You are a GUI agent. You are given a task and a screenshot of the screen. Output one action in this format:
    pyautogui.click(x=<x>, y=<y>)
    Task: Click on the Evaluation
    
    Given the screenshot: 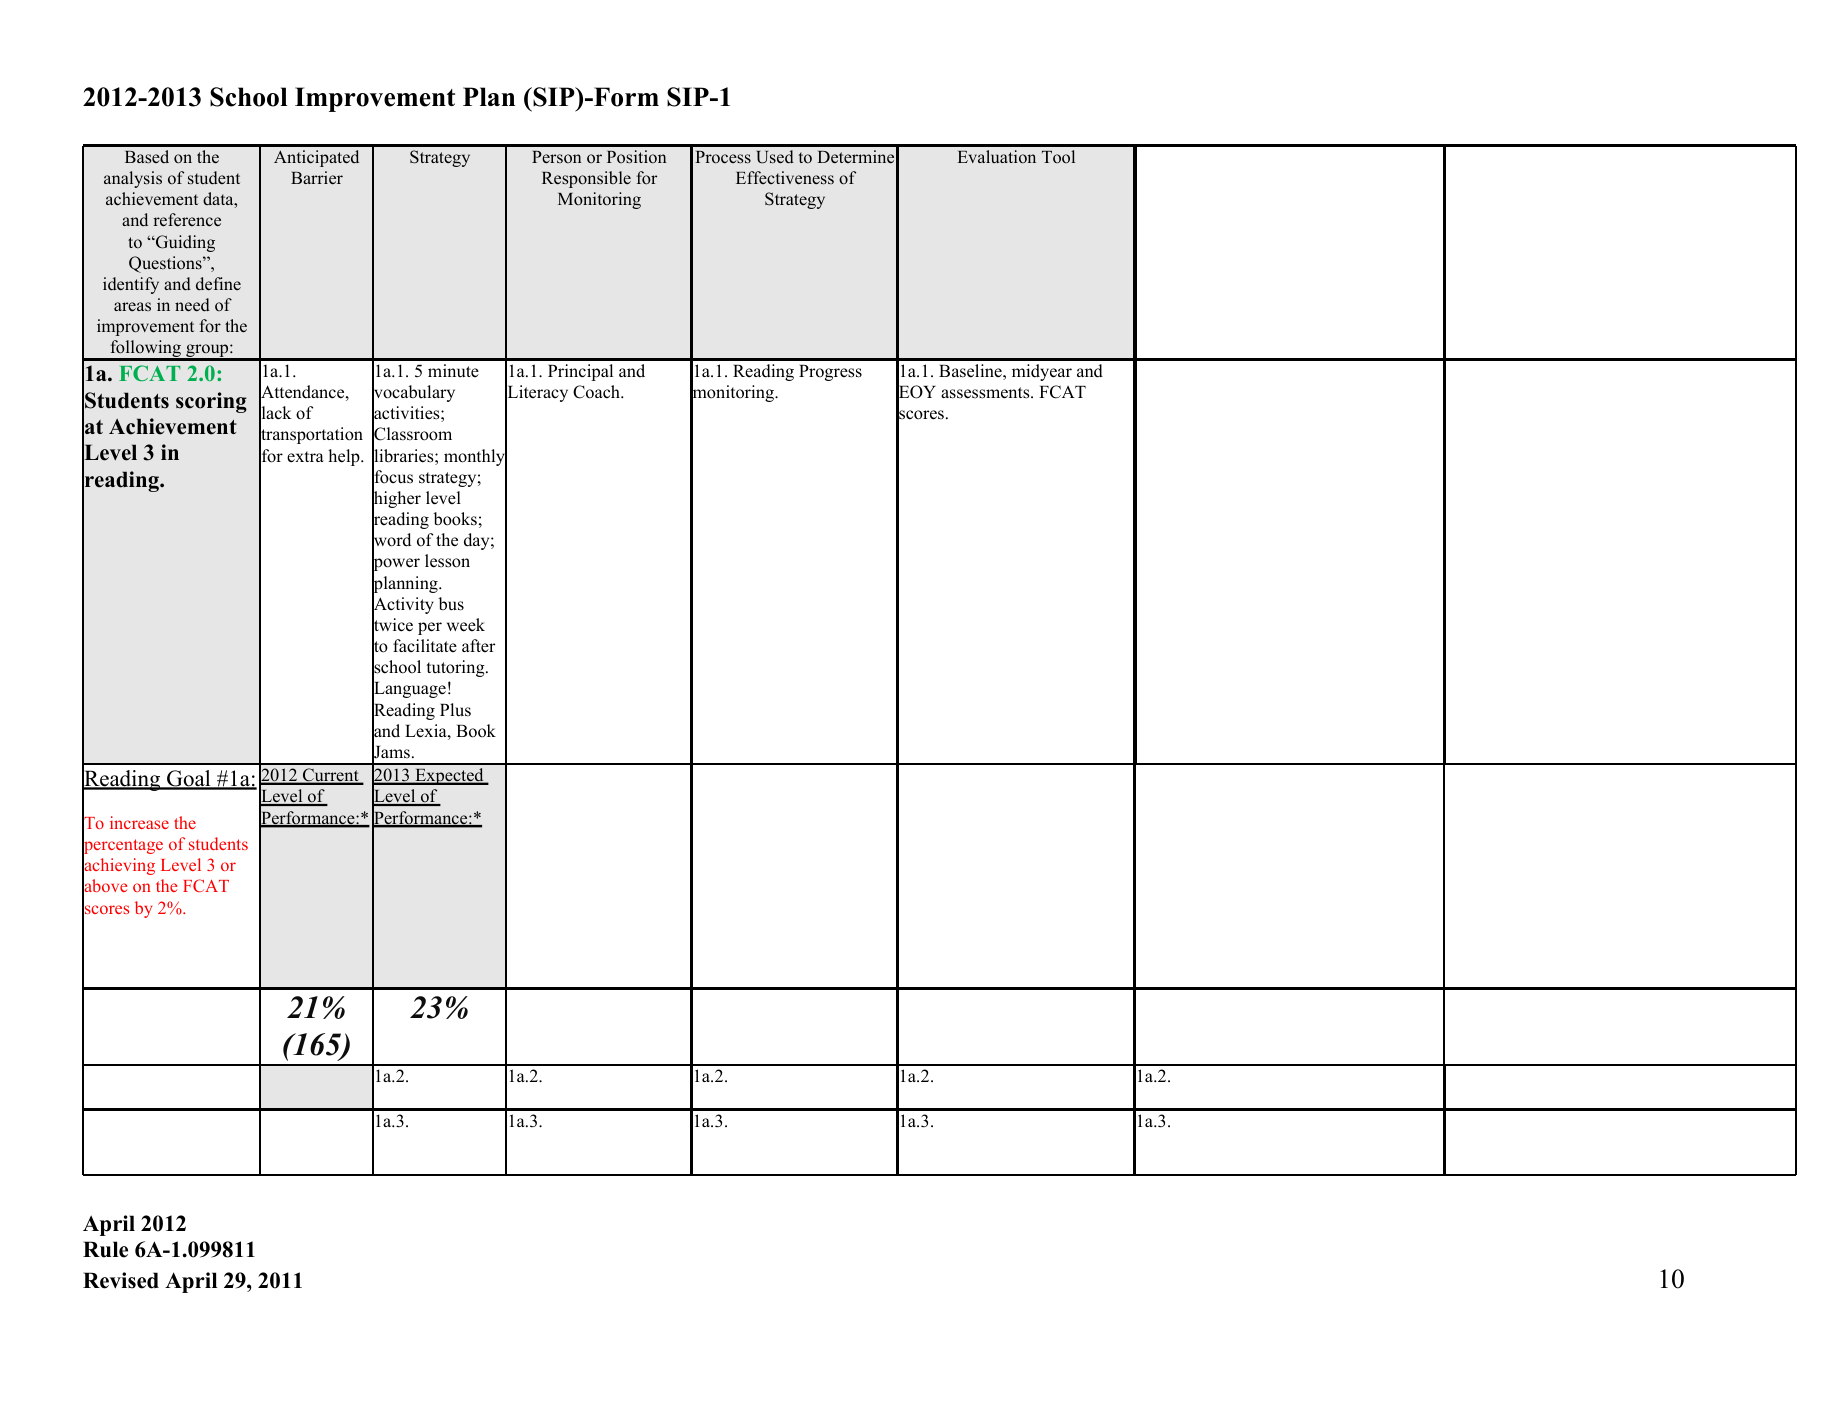 What is the action you would take?
    pyautogui.click(x=997, y=157)
